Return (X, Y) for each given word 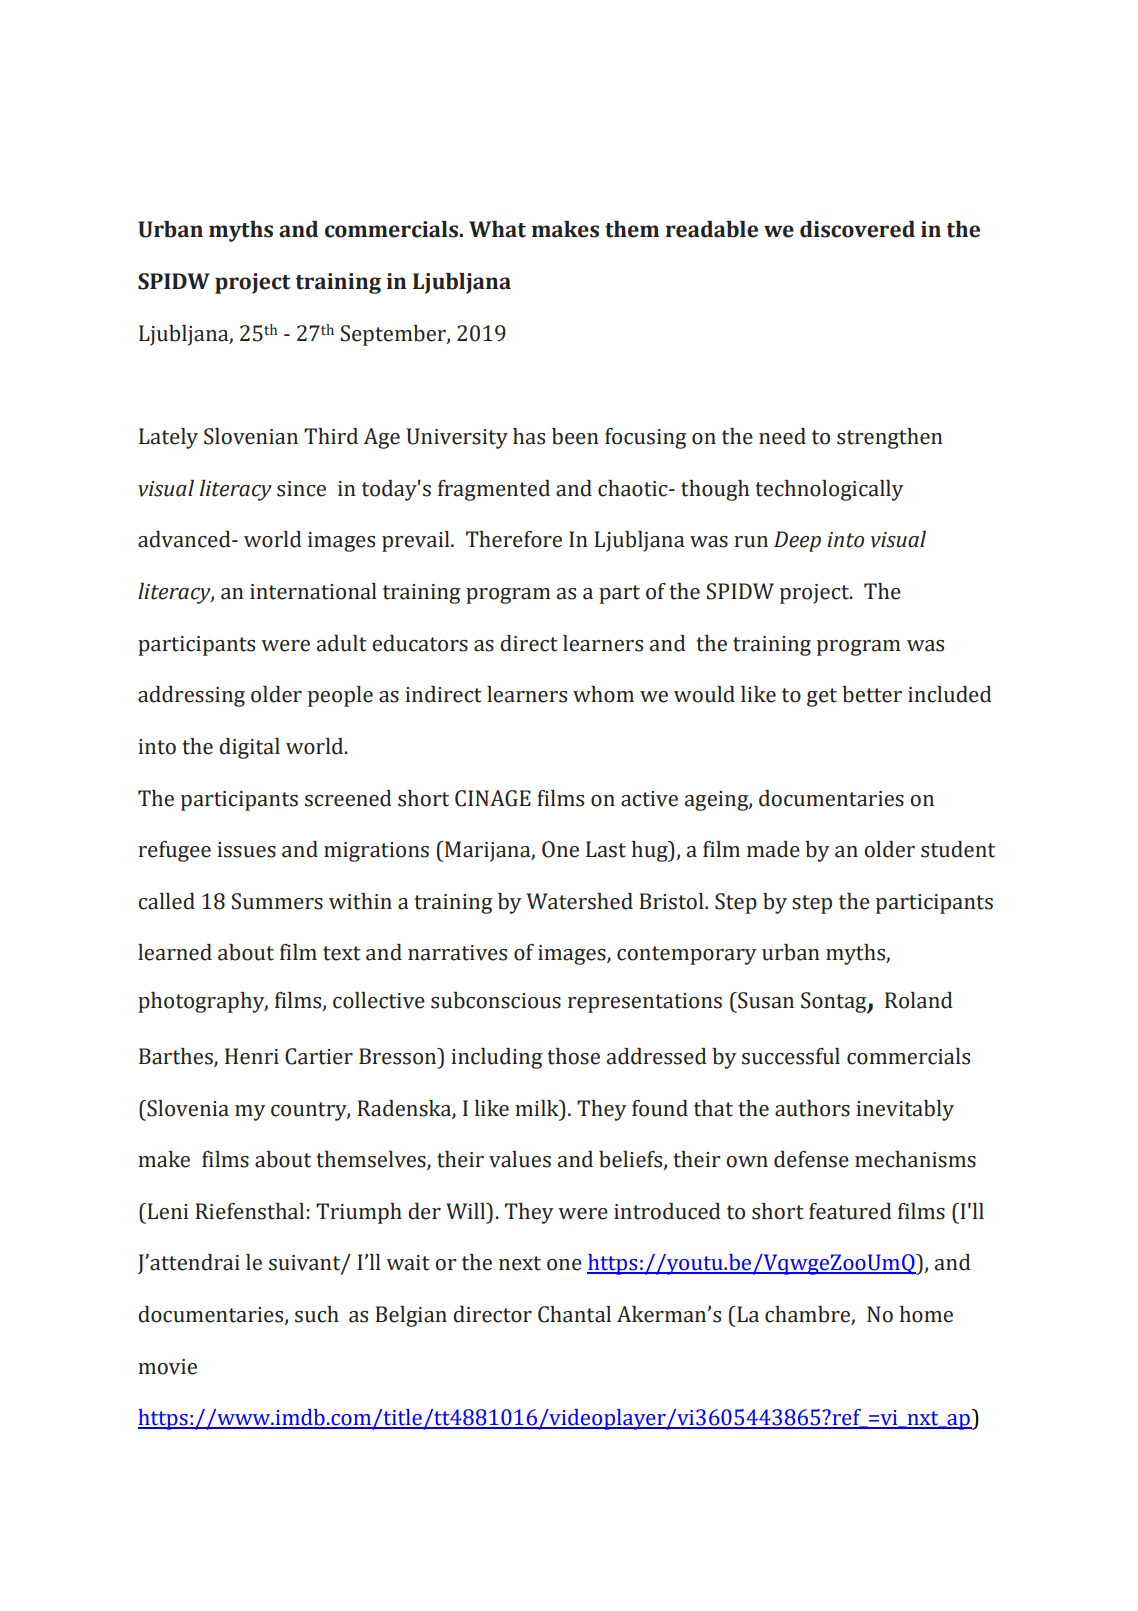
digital (249, 748)
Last (606, 849)
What (497, 229)
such (317, 1314)
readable (712, 229)
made (773, 849)
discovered (857, 229)
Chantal (574, 1314)
